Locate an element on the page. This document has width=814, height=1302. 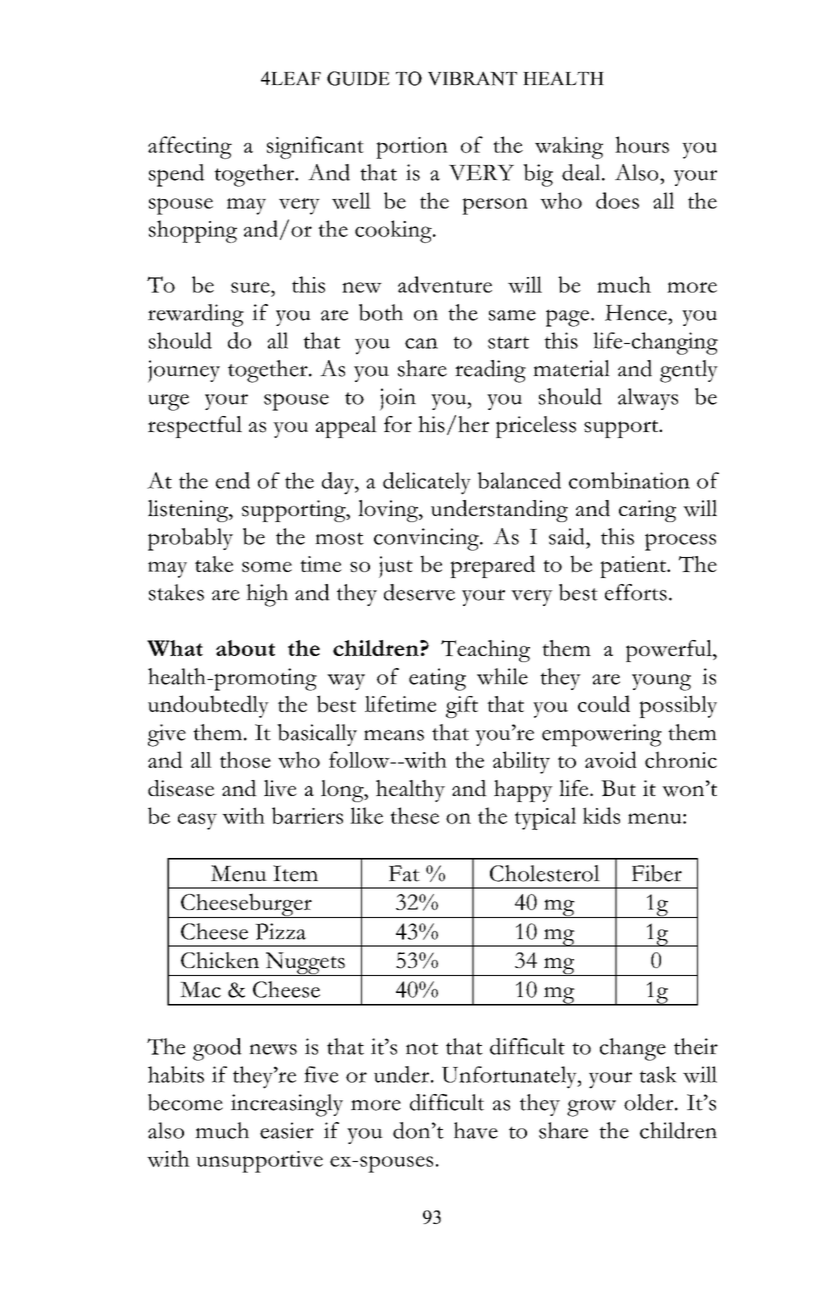
efforts is located at coordinates (636, 592).
